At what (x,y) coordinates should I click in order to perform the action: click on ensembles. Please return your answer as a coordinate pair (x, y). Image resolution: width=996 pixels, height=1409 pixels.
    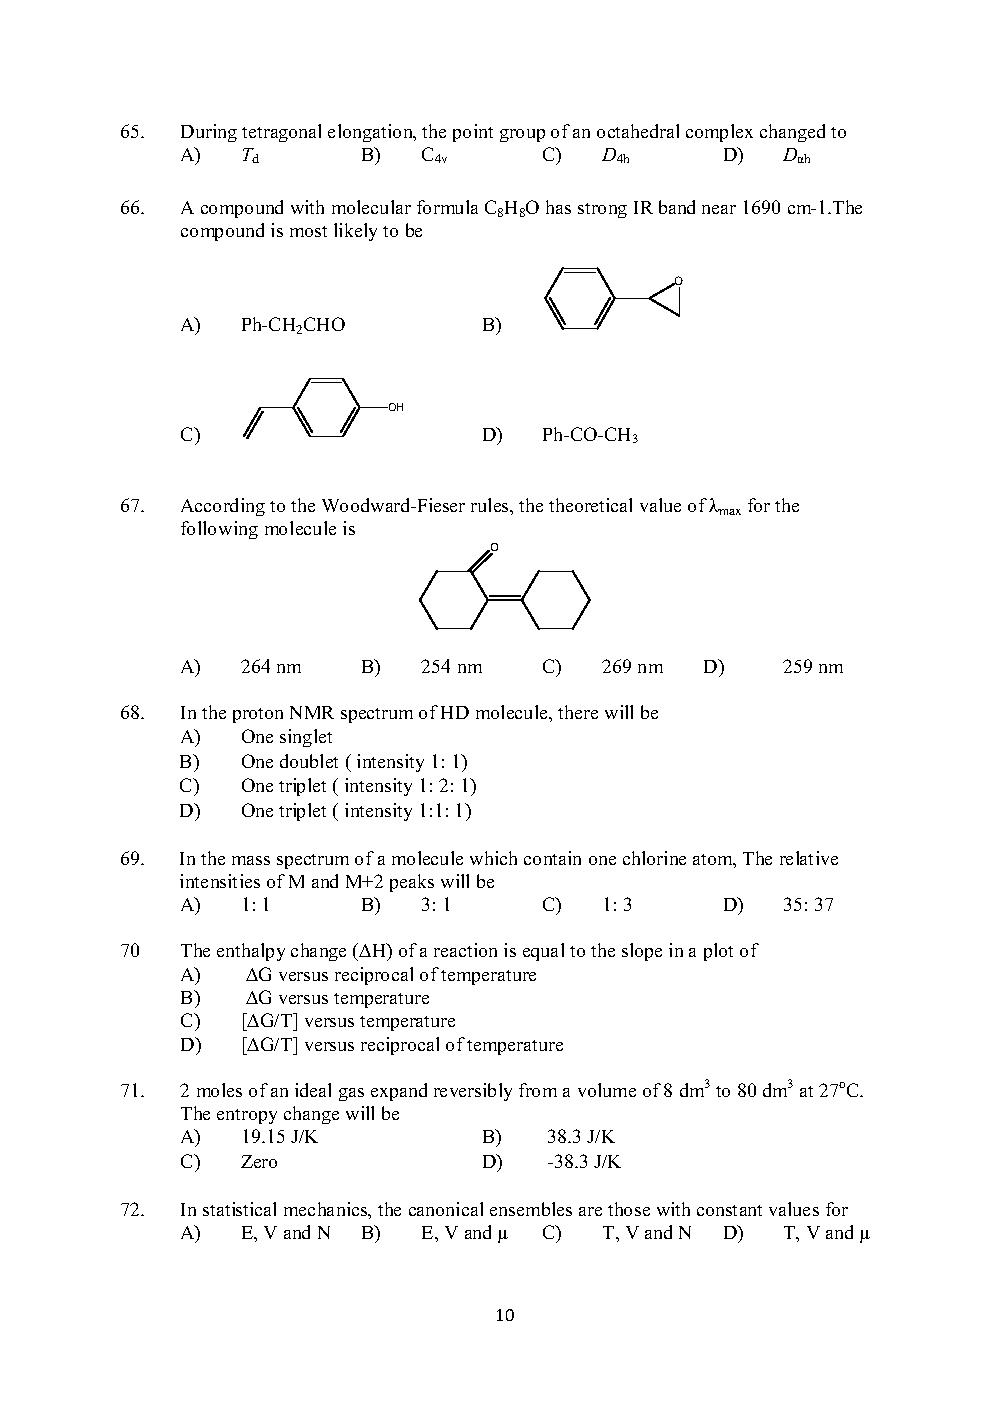
    Looking at the image, I should click on (531, 1209).
